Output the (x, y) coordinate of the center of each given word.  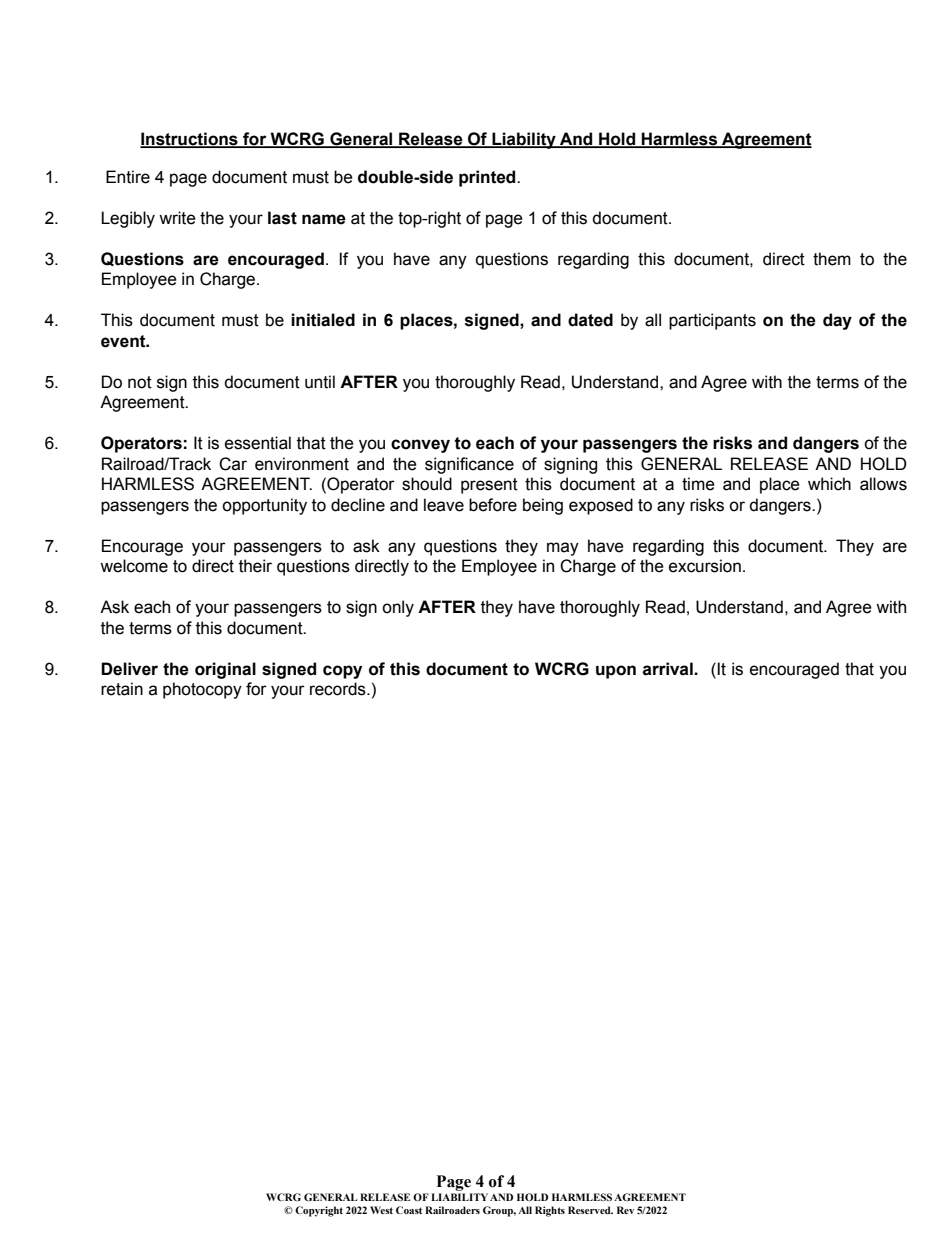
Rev (625, 1210)
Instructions (190, 140)
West (381, 1210)
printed (488, 178)
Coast (409, 1210)
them (832, 259)
